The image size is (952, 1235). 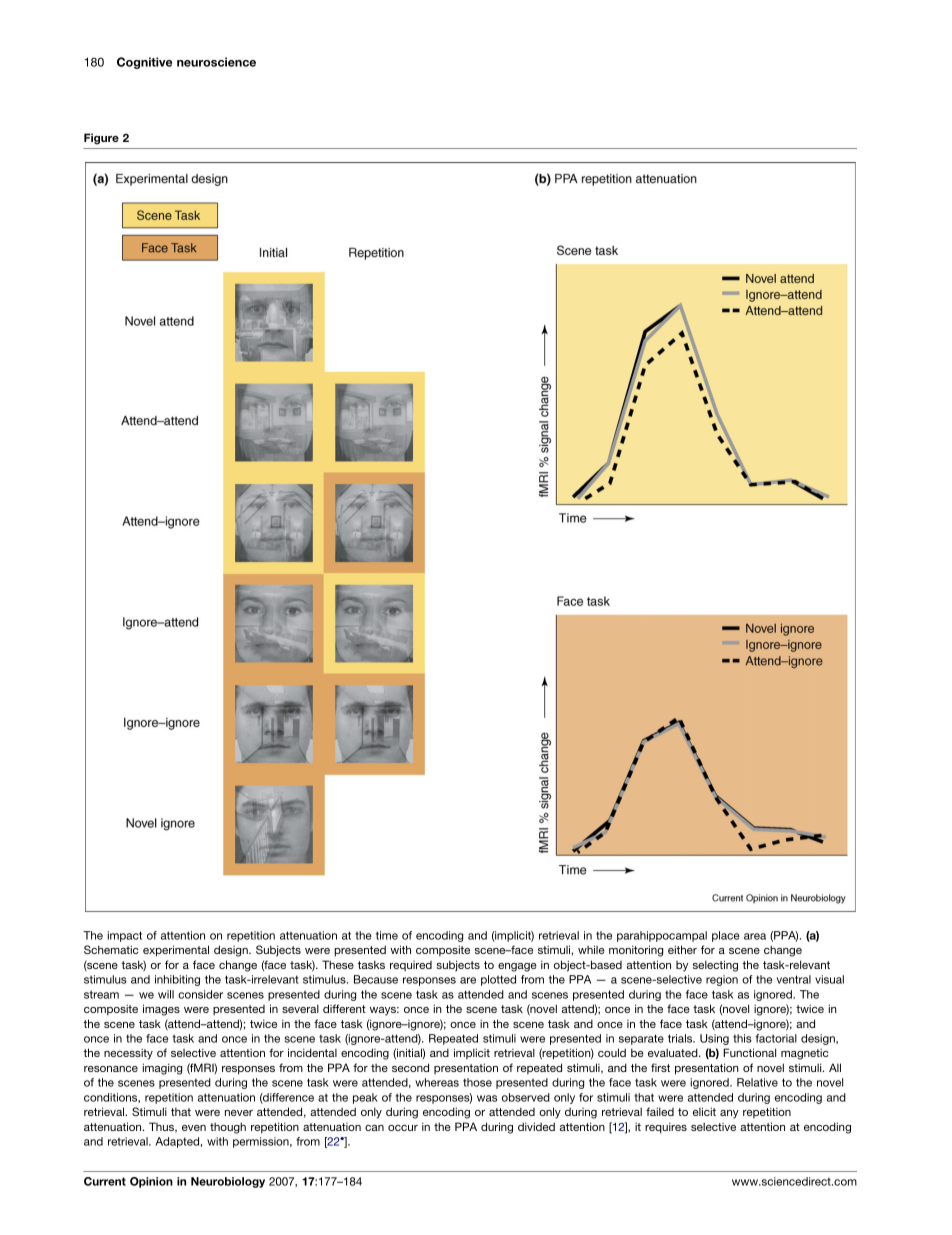 What do you see at coordinates (124, 936) in the screenshot?
I see `impact` at bounding box center [124, 936].
